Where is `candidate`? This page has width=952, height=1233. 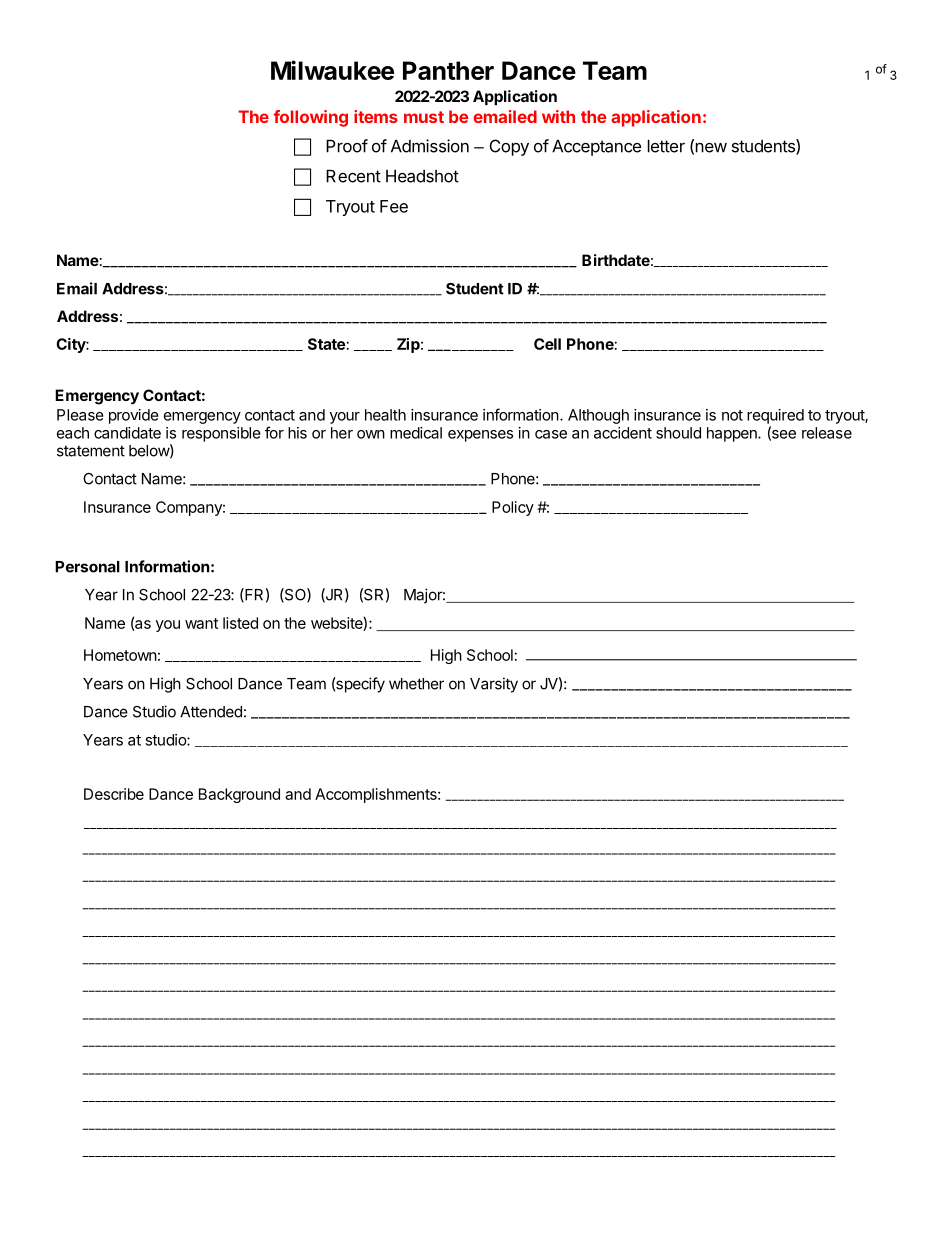
candidate is located at coordinates (127, 433).
